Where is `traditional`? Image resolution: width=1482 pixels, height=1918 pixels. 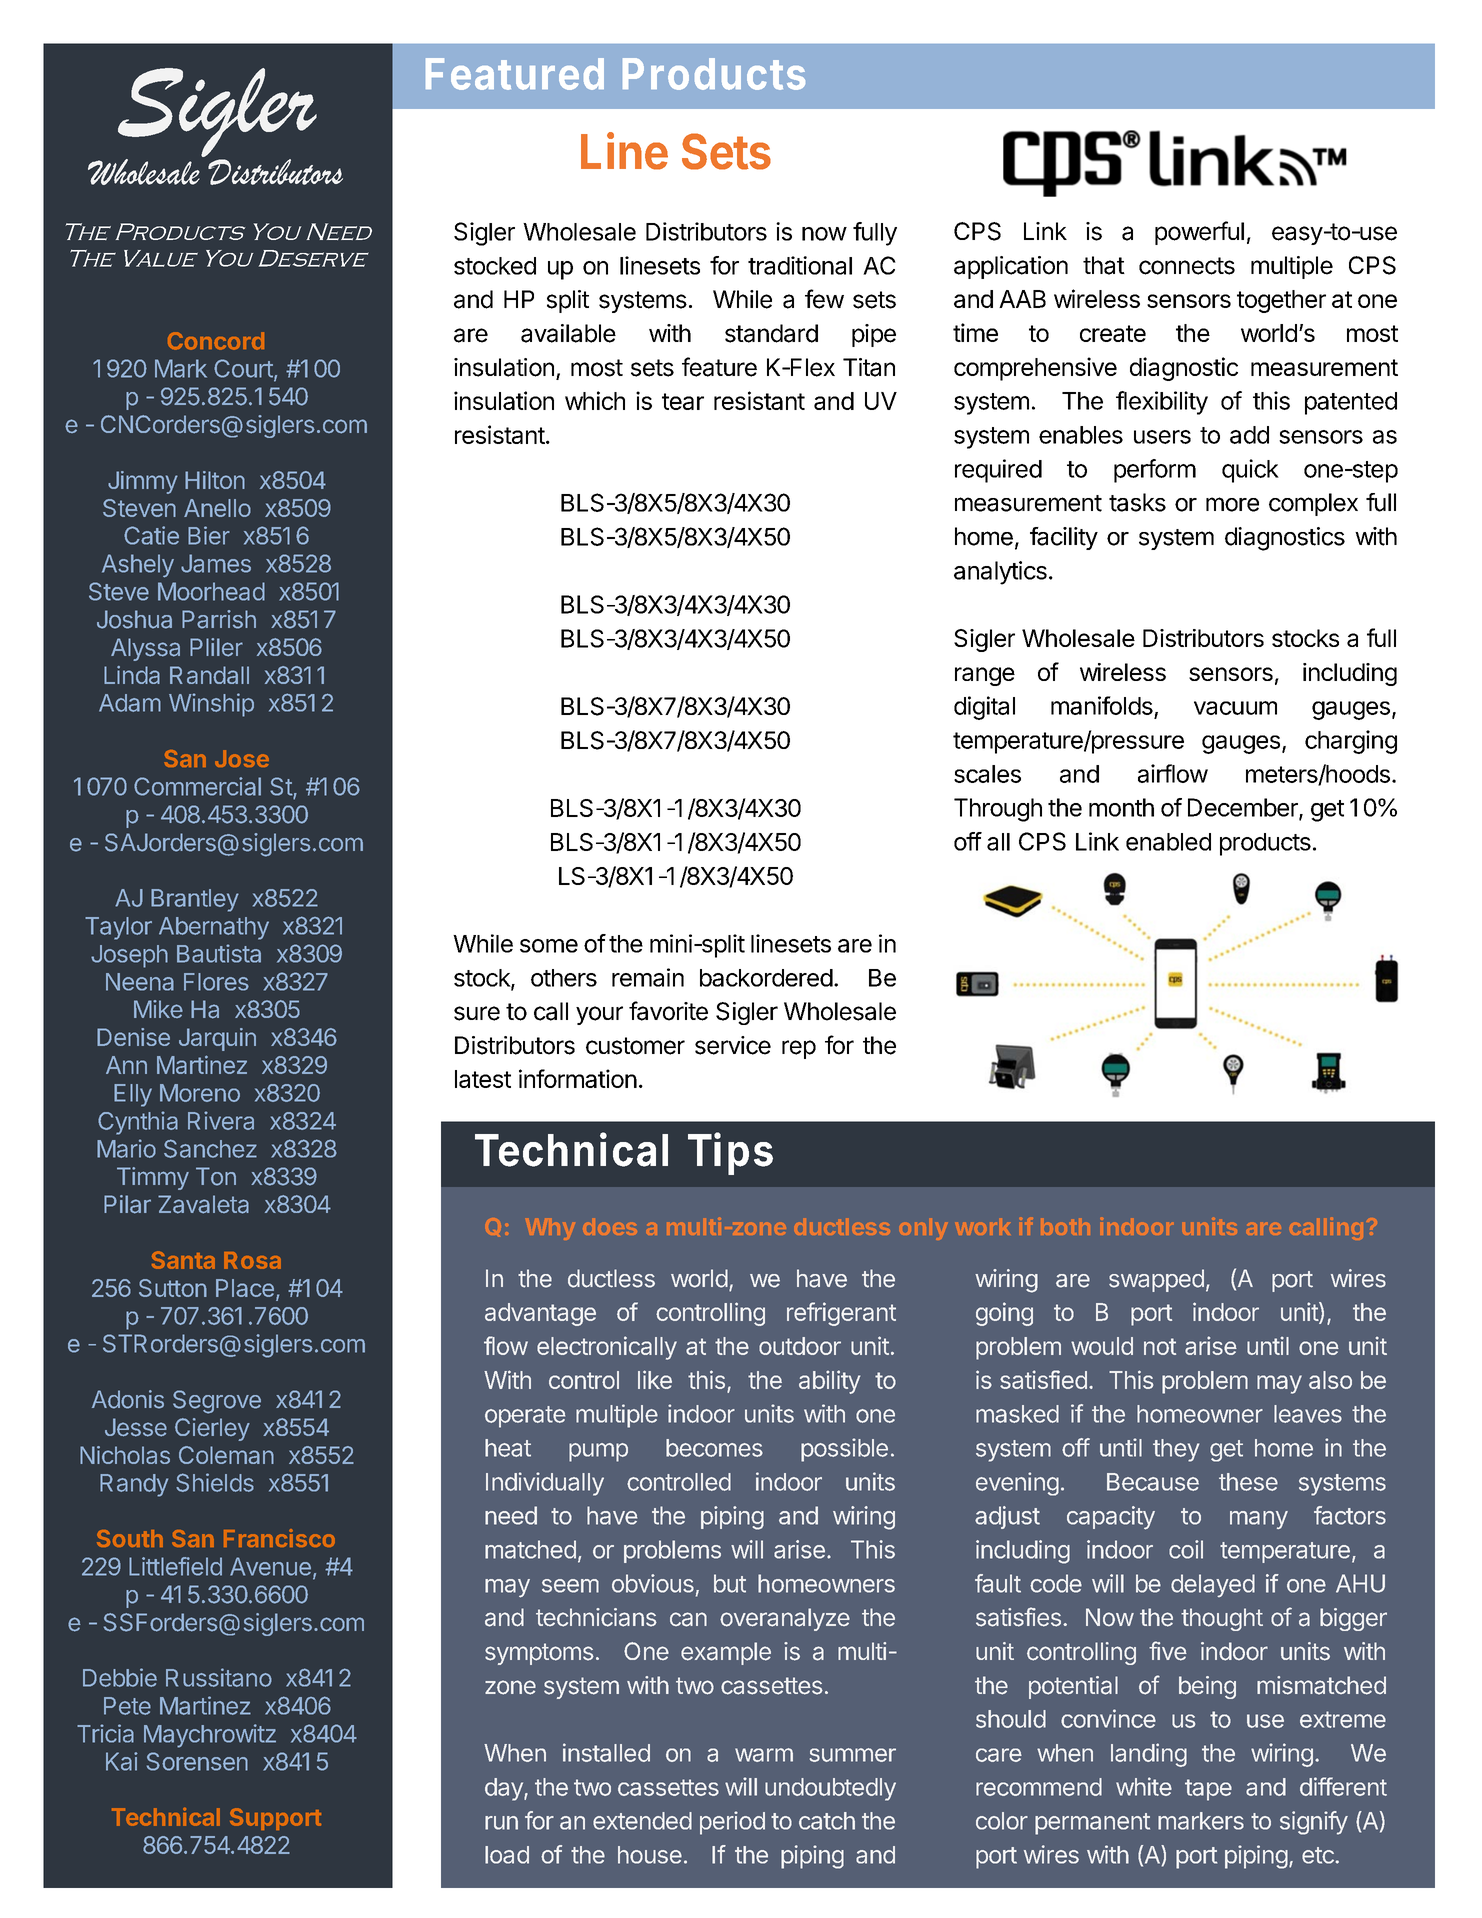
traditional is located at coordinates (800, 265).
